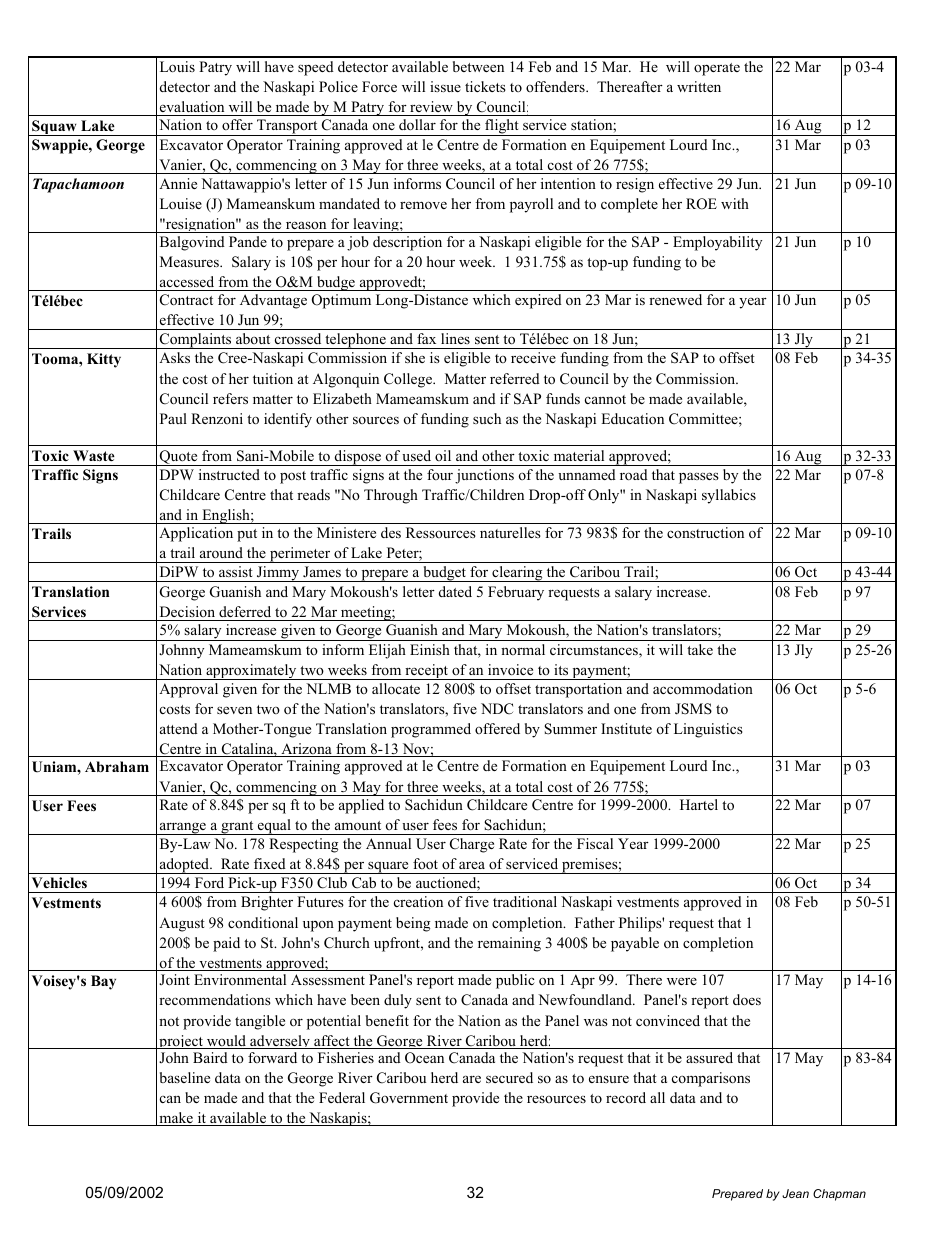  I want to click on College, so click(409, 380).
